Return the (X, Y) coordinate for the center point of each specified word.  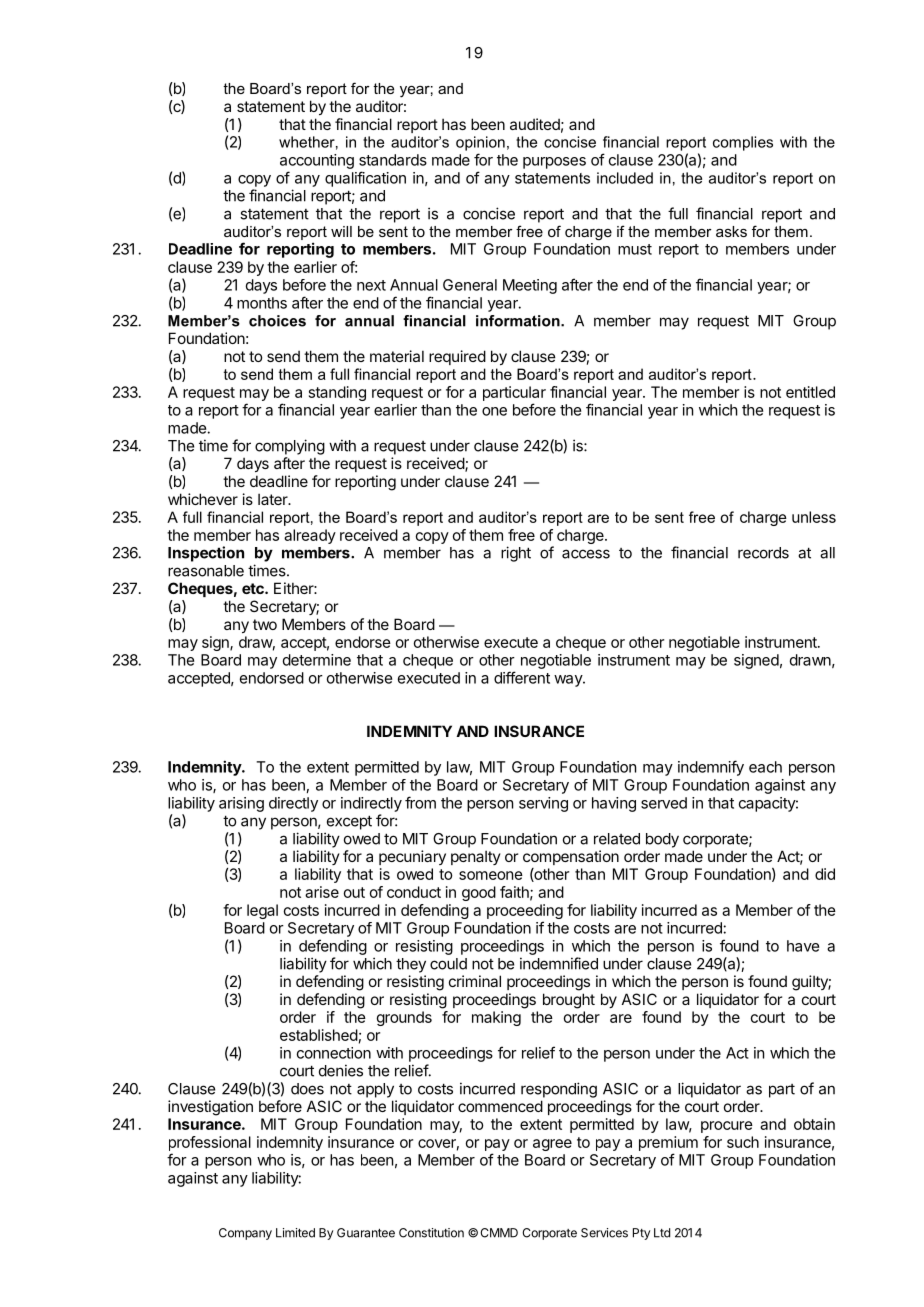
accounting (317, 161)
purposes (554, 163)
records (763, 553)
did (825, 874)
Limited (295, 1233)
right (516, 554)
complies (743, 143)
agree (552, 1145)
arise (322, 892)
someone (491, 875)
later (274, 499)
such (743, 1142)
